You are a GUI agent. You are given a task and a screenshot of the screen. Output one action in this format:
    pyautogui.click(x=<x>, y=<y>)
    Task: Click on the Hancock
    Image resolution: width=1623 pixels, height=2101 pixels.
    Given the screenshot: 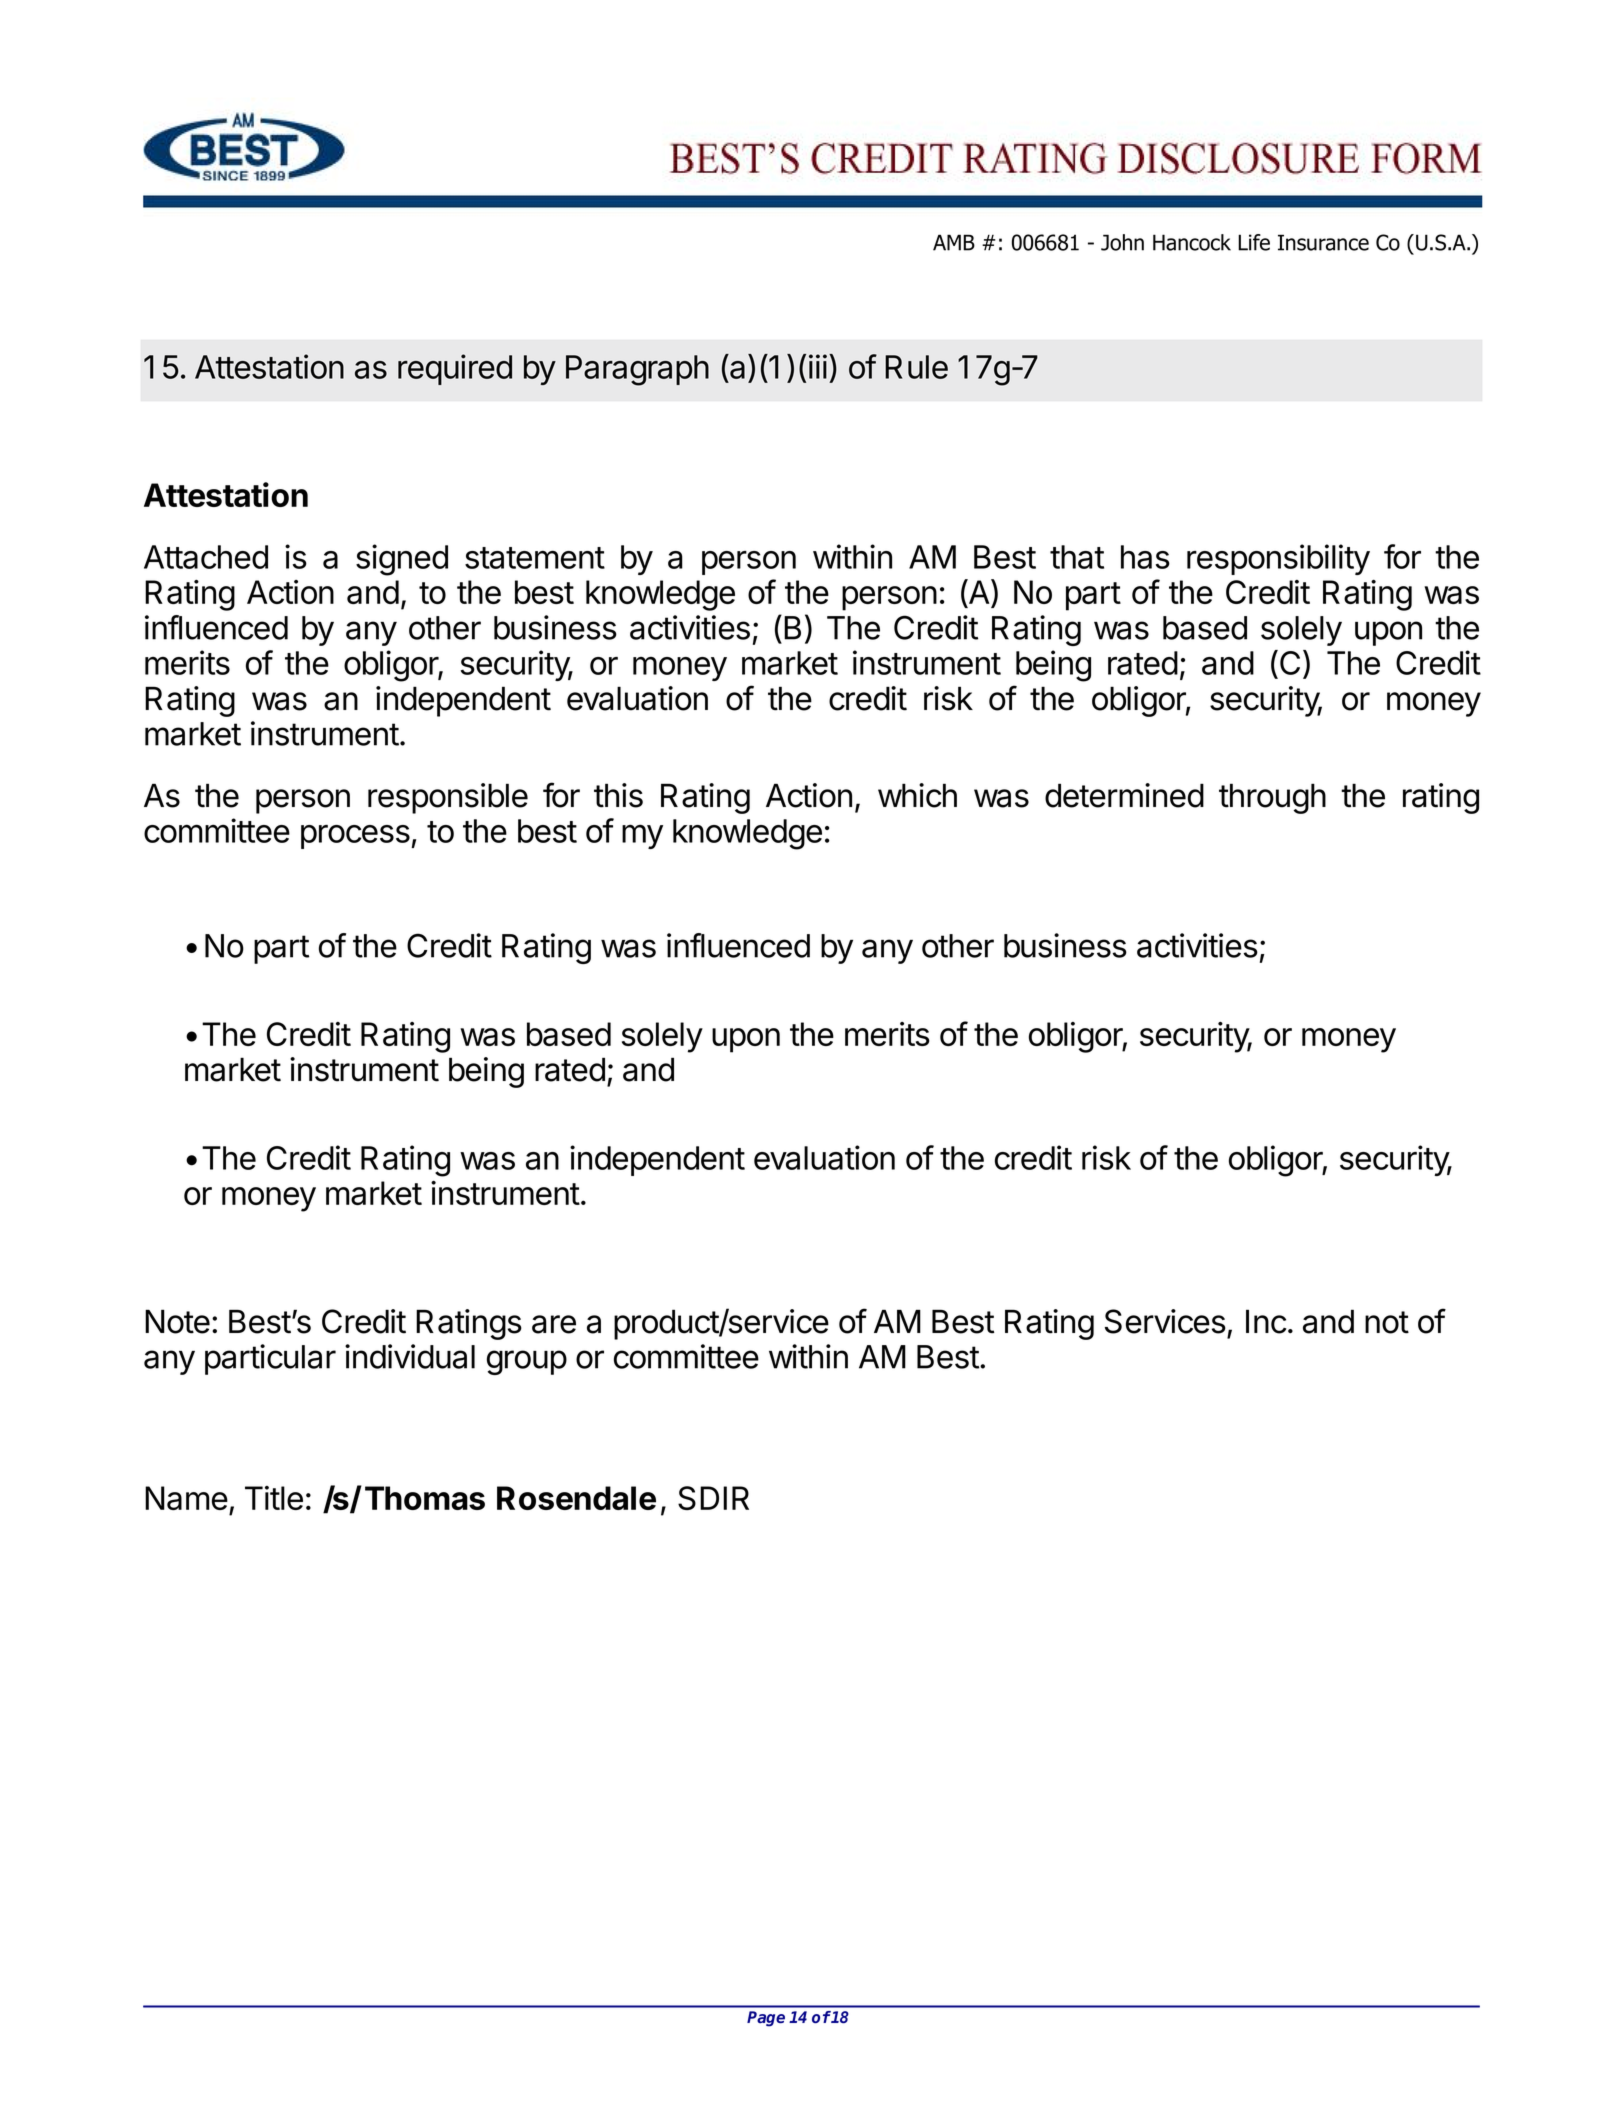 What is the action you would take?
    pyautogui.click(x=1192, y=242)
